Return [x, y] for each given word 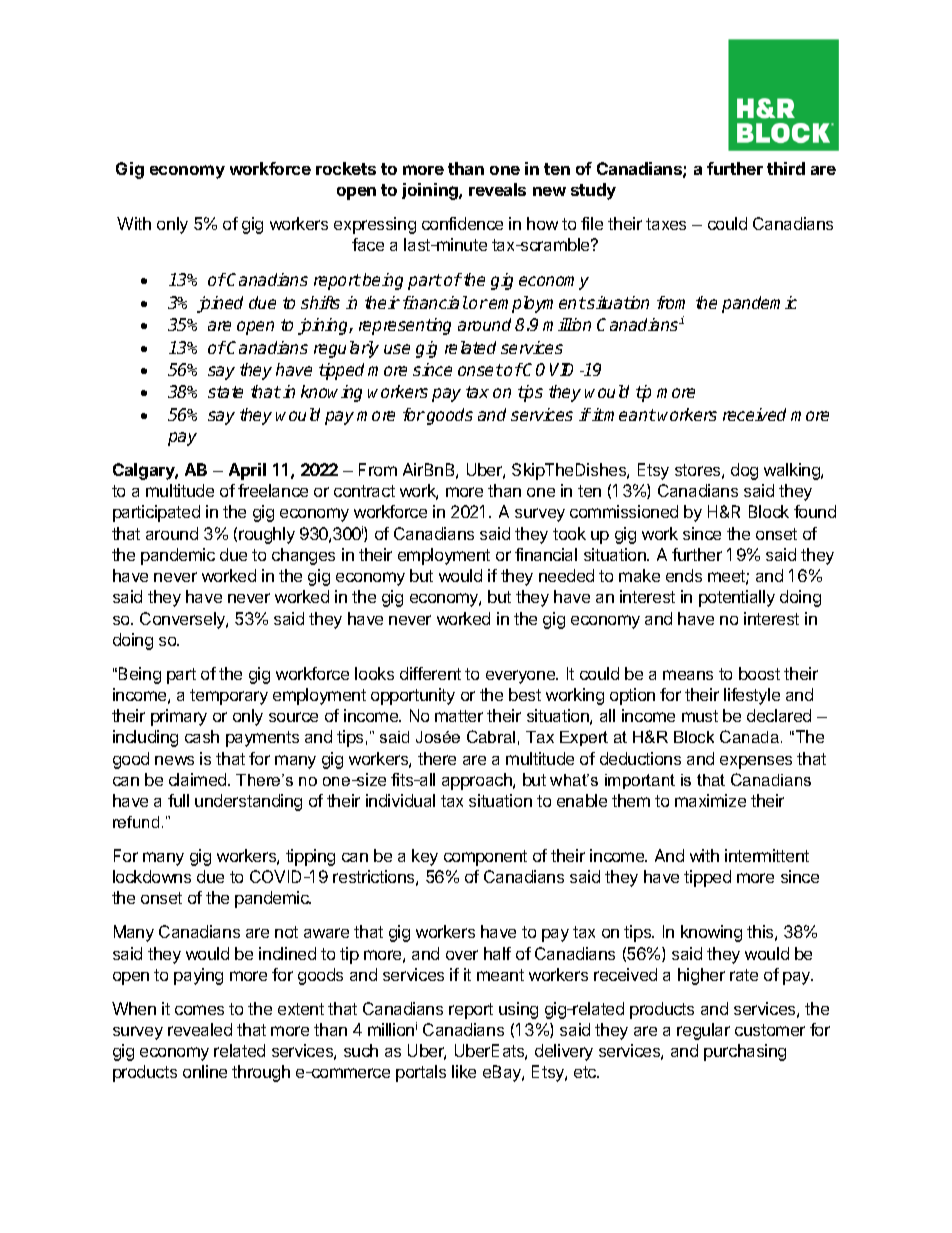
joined [220, 304]
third [786, 168]
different [430, 673]
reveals [497, 189]
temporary [229, 697]
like [464, 1071]
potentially [737, 598]
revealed [200, 1029]
